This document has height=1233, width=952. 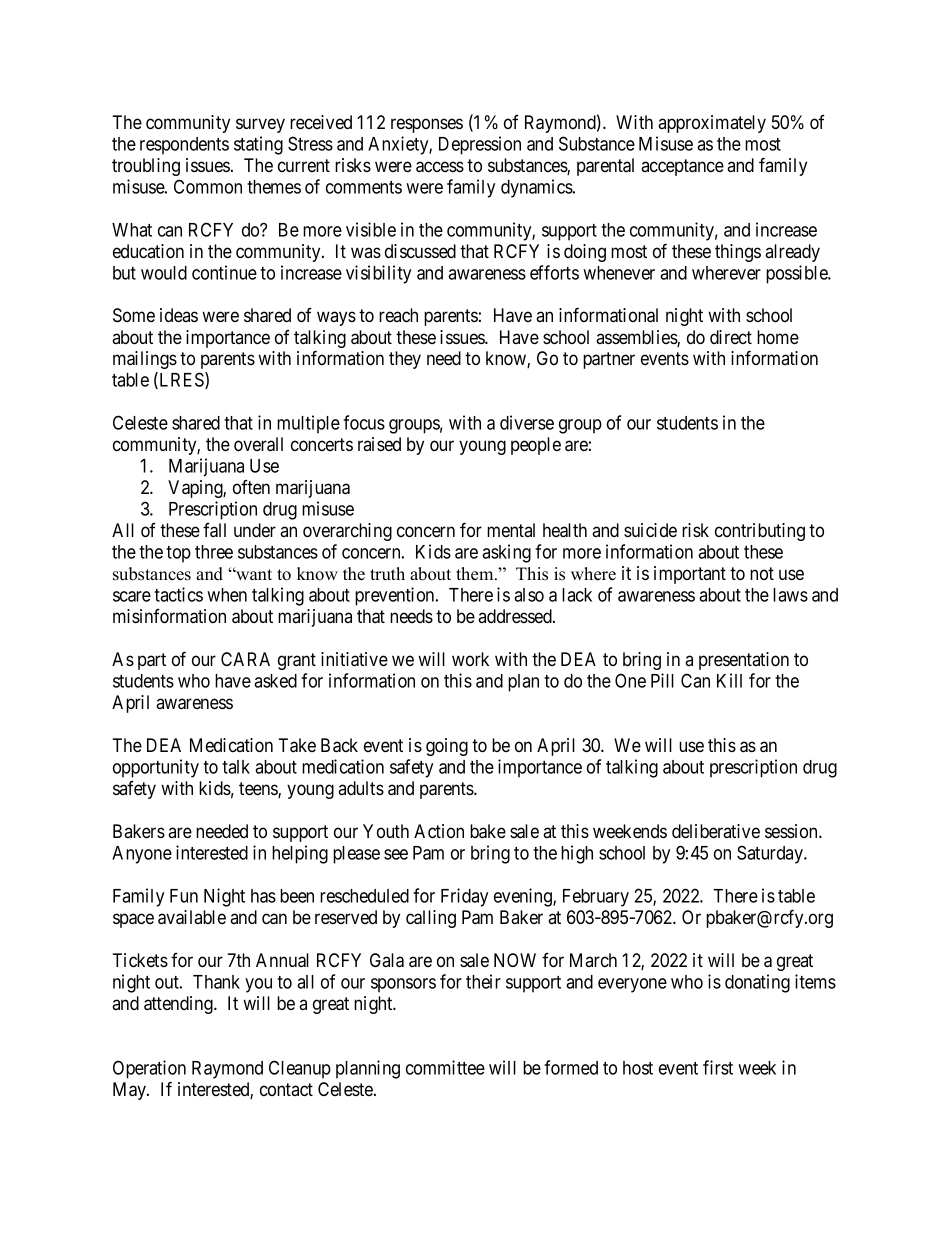 I want to click on people, so click(x=536, y=446).
